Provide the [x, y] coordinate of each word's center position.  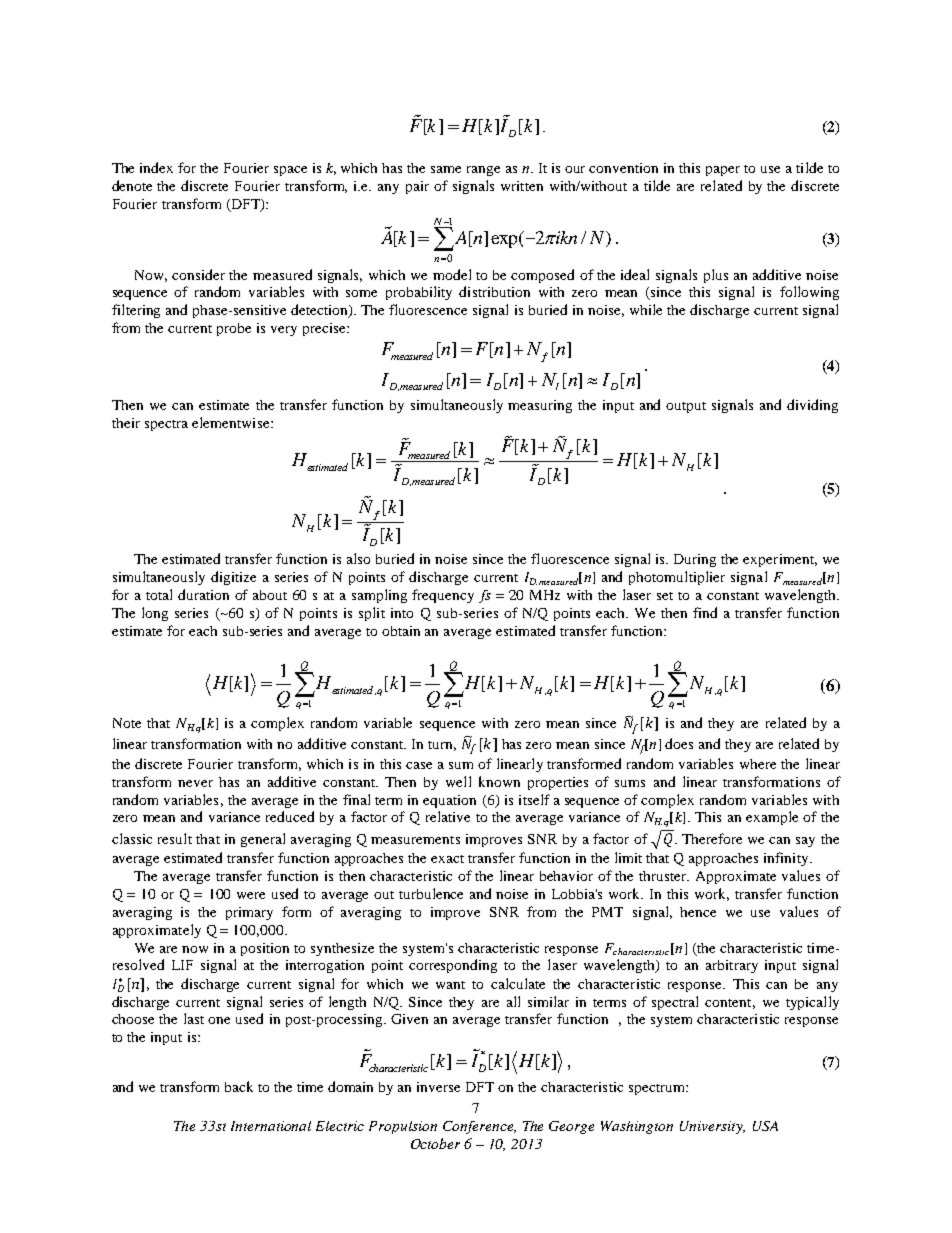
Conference [479, 1127]
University [712, 1127]
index [156, 167]
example [772, 818]
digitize [233, 578]
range [483, 171]
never [195, 783]
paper [723, 171]
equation [449, 801]
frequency [443, 596]
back [239, 1086]
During [695, 560]
